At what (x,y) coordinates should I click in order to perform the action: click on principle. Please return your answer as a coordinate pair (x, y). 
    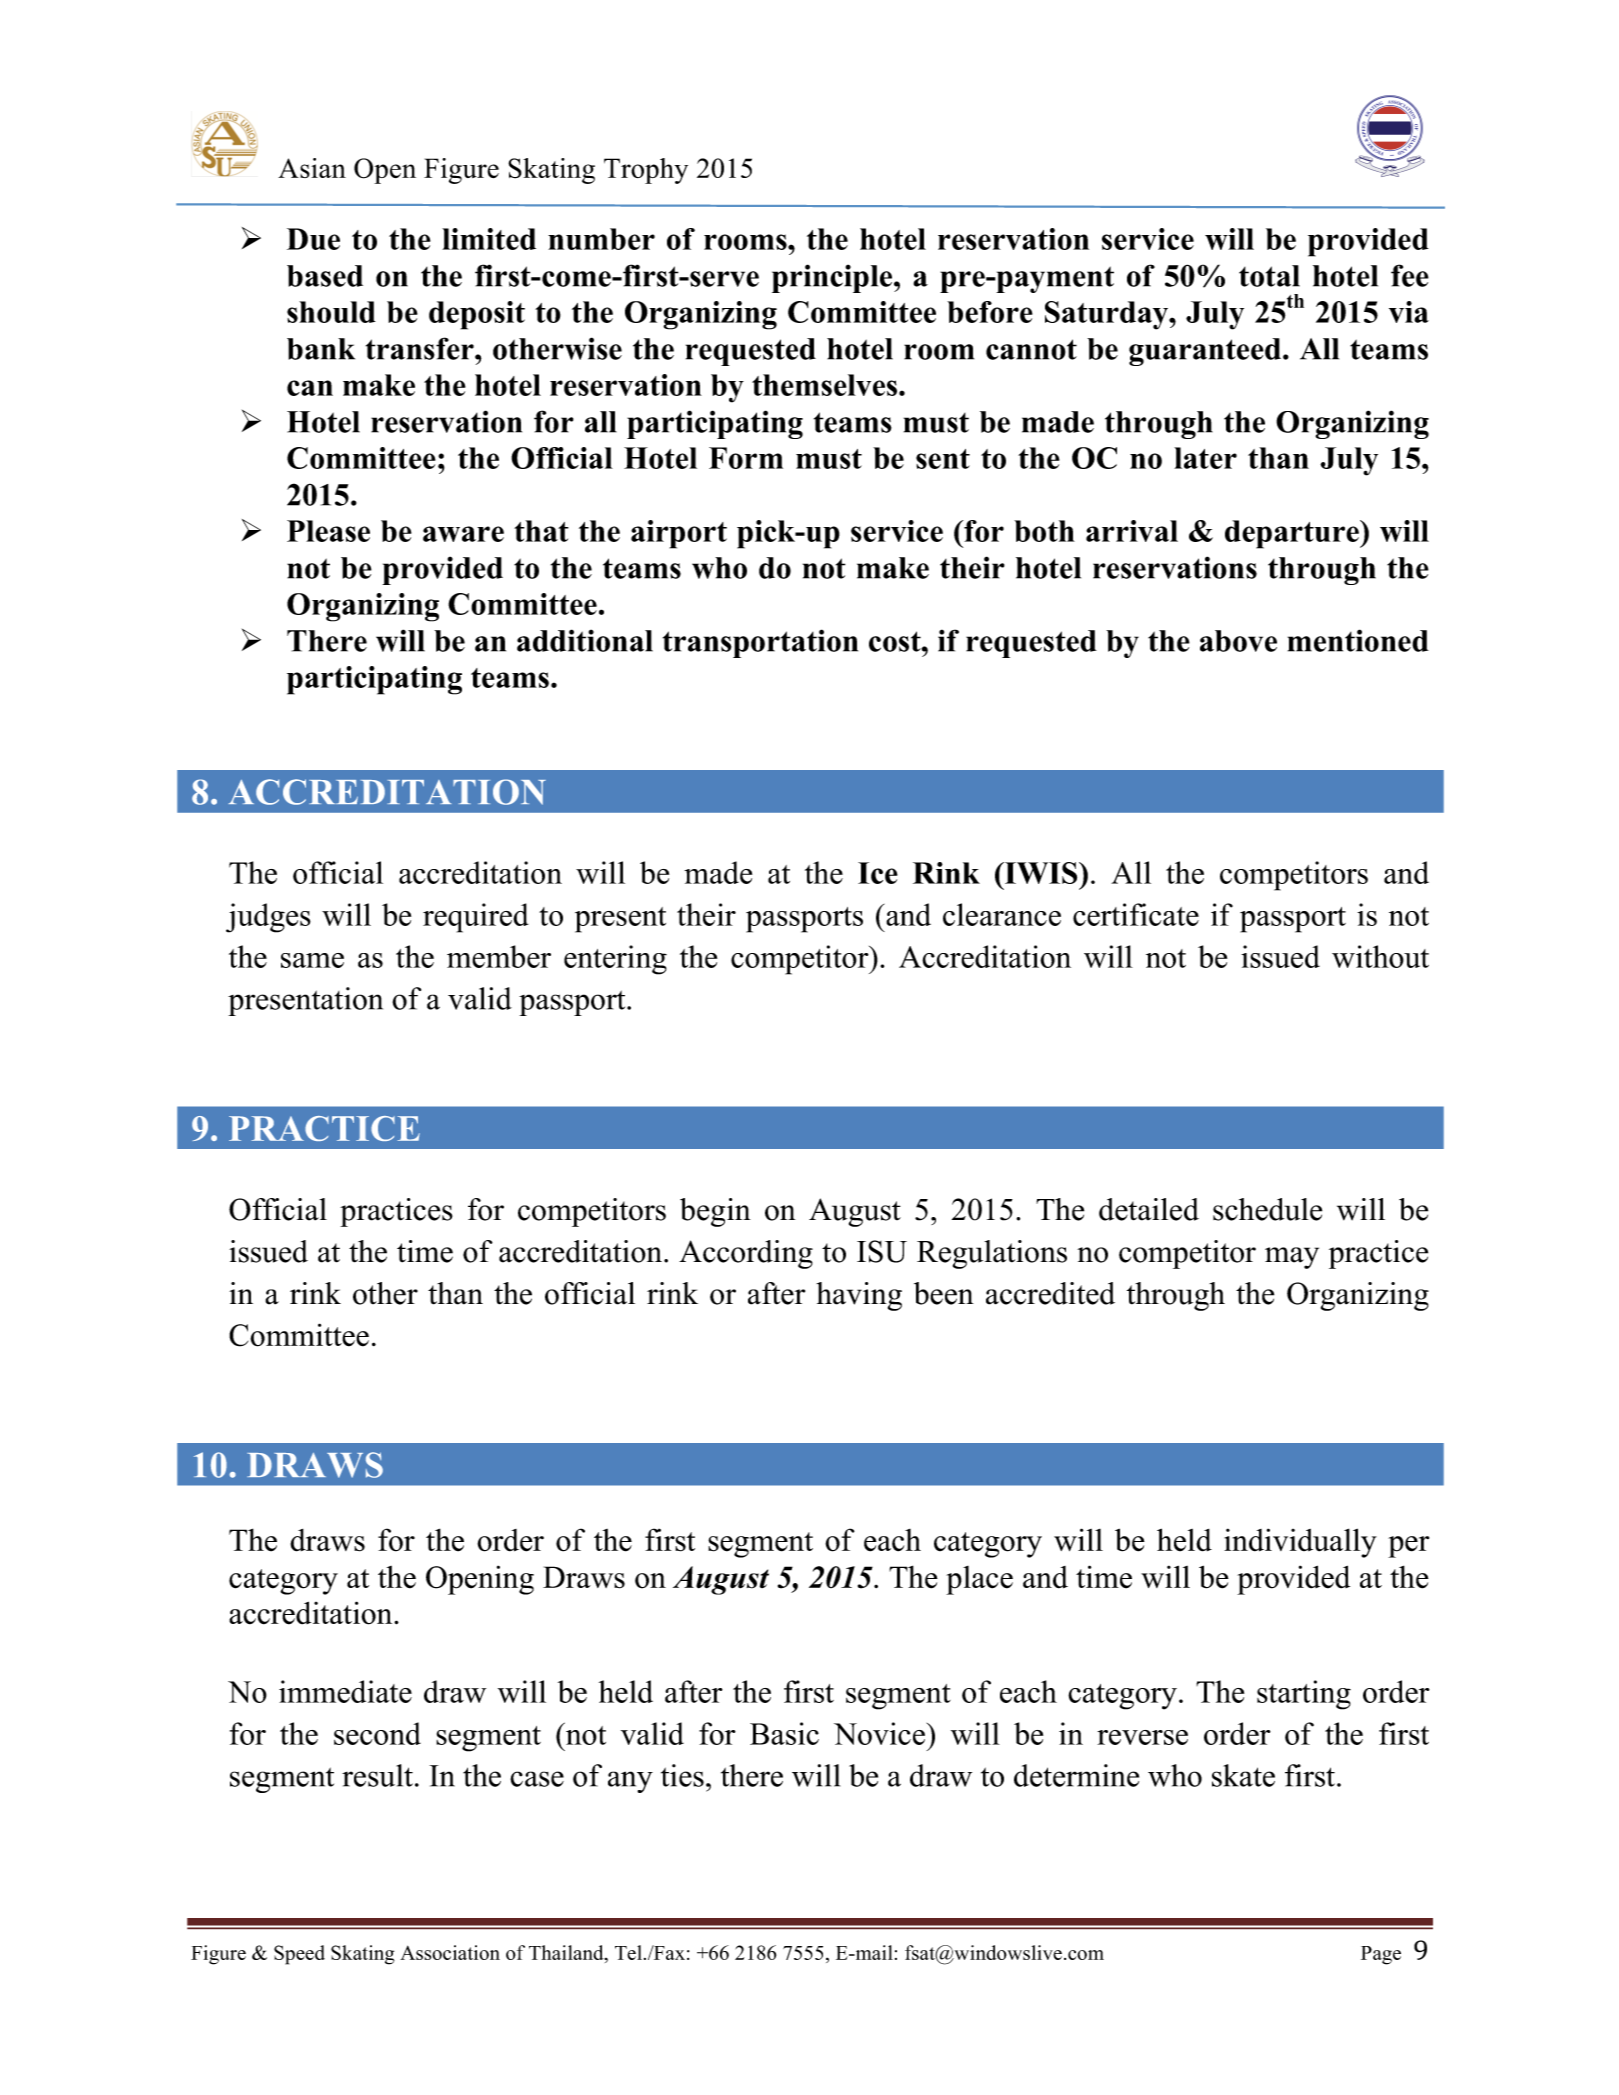
    Looking at the image, I should click on (833, 278).
